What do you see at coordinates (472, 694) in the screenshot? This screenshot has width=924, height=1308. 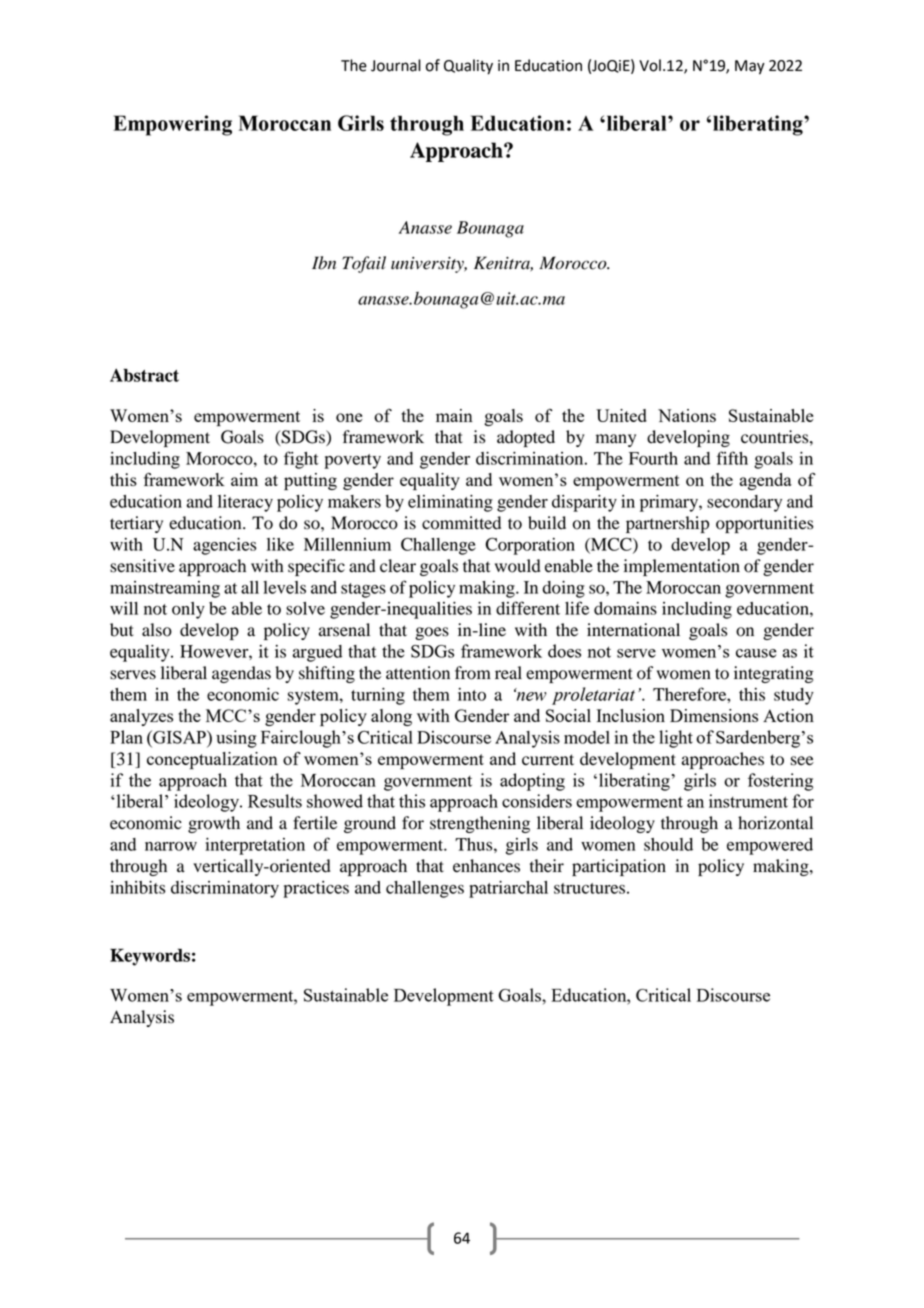 I see `into` at bounding box center [472, 694].
